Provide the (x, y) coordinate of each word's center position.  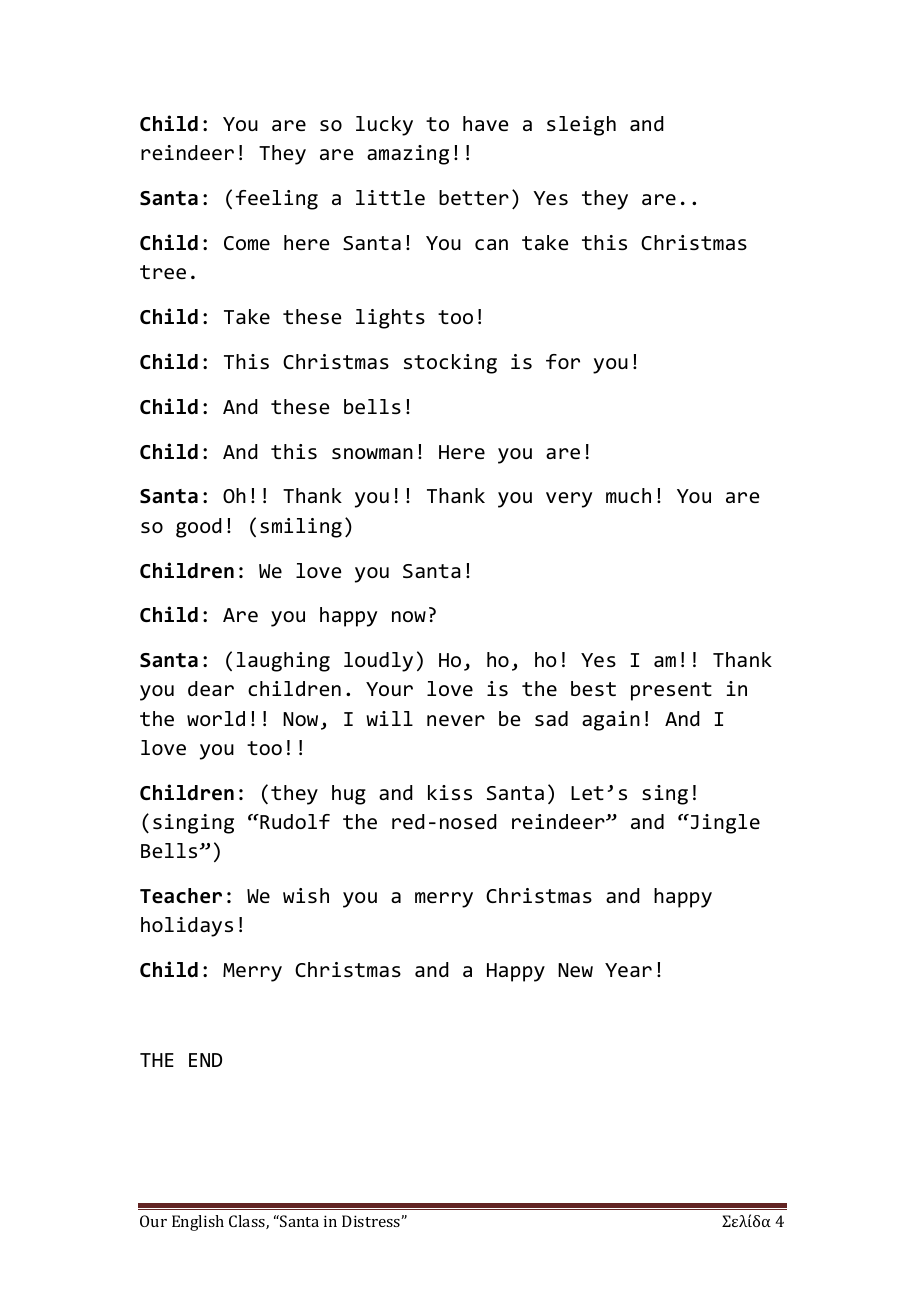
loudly (378, 662)
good (199, 528)
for (563, 361)
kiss (450, 792)
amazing (408, 155)
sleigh (581, 126)
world (216, 718)
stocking (450, 364)
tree (163, 272)
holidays (187, 927)
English (198, 1223)
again (611, 721)
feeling (277, 200)
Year (628, 970)
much (628, 495)
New (575, 970)
